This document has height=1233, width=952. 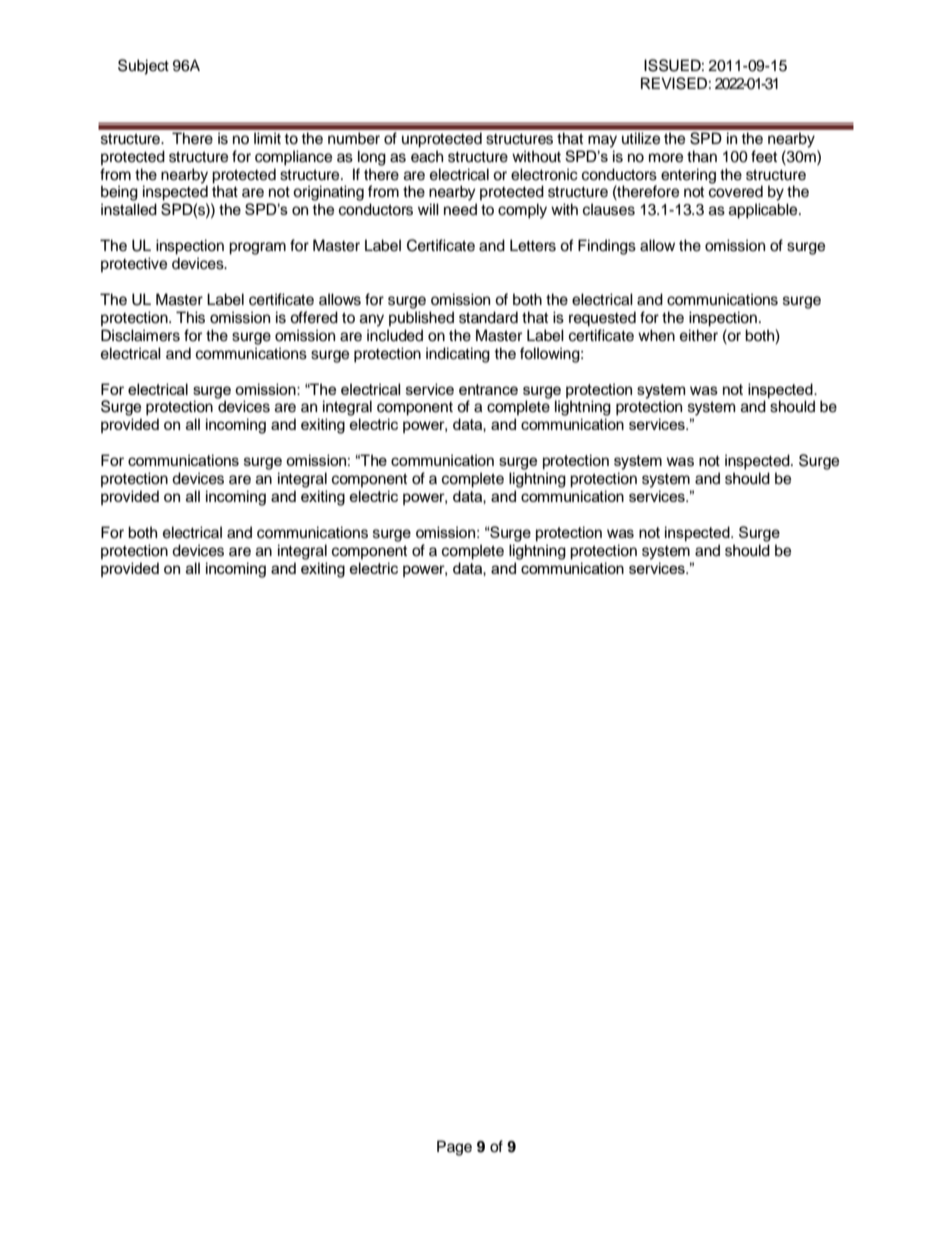 What do you see at coordinates (314, 317) in the document?
I see `offered` at bounding box center [314, 317].
